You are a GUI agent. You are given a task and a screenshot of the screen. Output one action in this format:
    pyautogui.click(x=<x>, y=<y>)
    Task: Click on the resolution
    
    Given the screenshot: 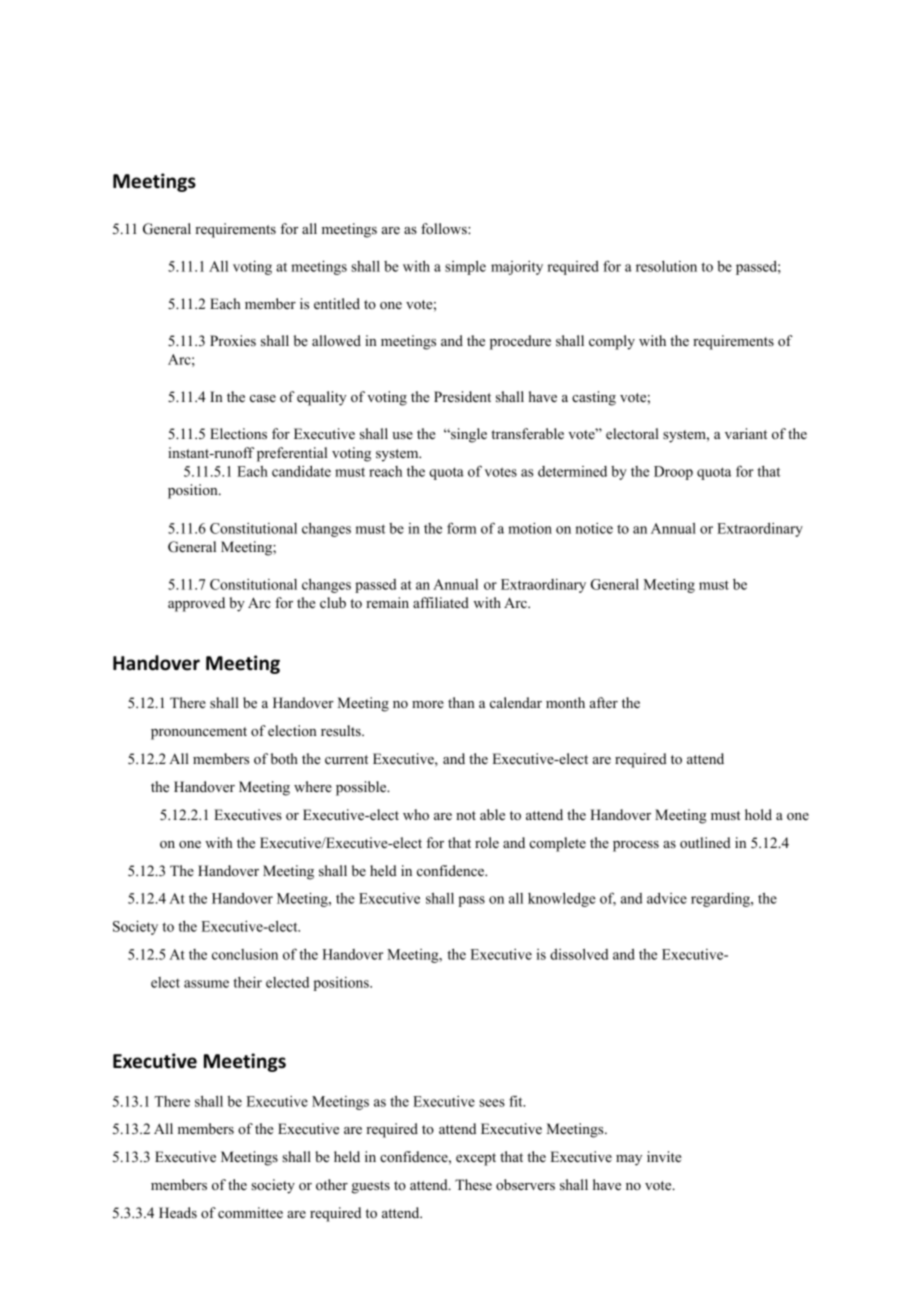 What is the action you would take?
    pyautogui.click(x=666, y=266)
